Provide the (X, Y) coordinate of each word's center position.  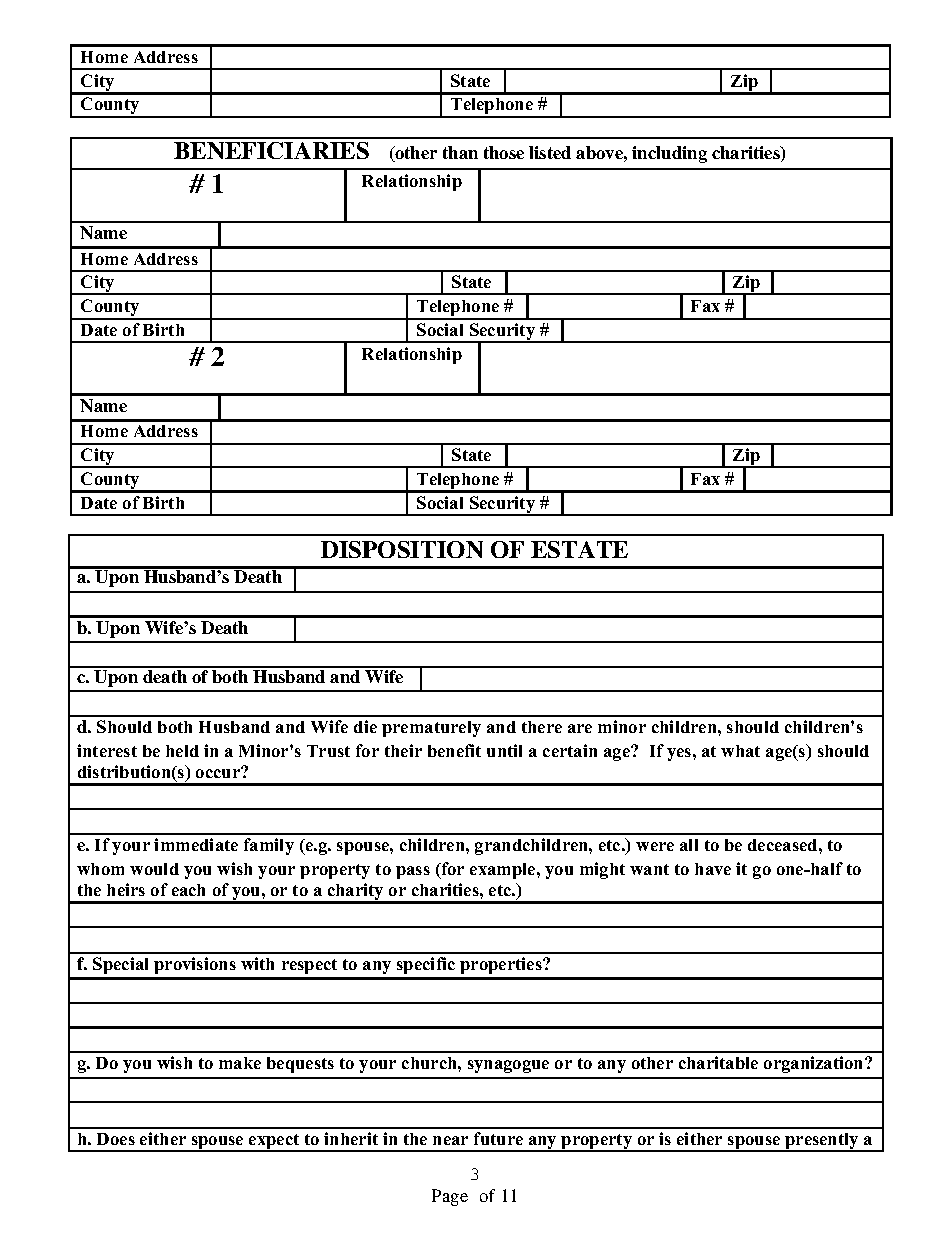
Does (116, 1139)
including (669, 154)
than (460, 152)
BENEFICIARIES (271, 150)
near (450, 1140)
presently (822, 1142)
